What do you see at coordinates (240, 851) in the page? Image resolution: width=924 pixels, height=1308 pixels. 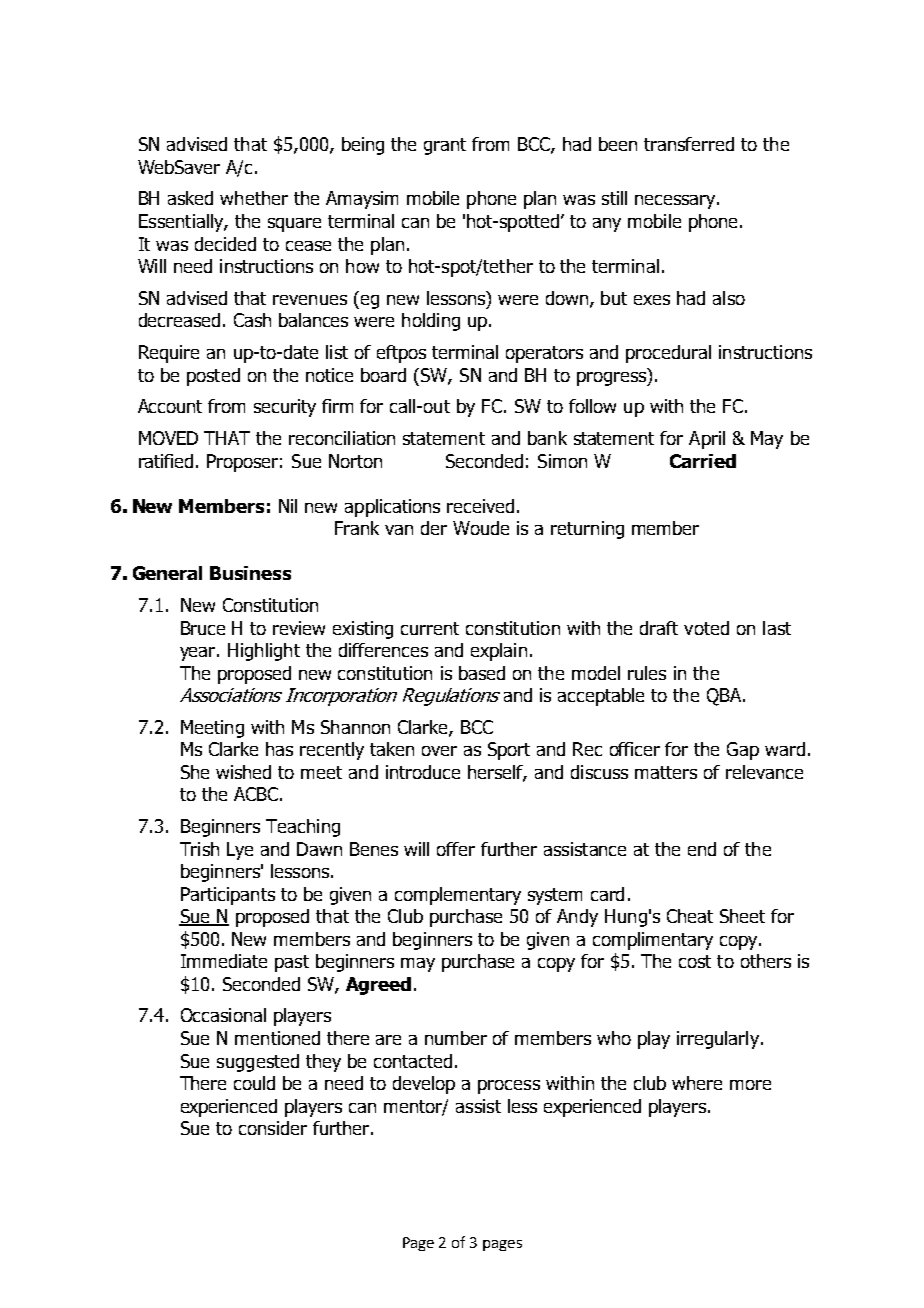 I see `Lye` at bounding box center [240, 851].
